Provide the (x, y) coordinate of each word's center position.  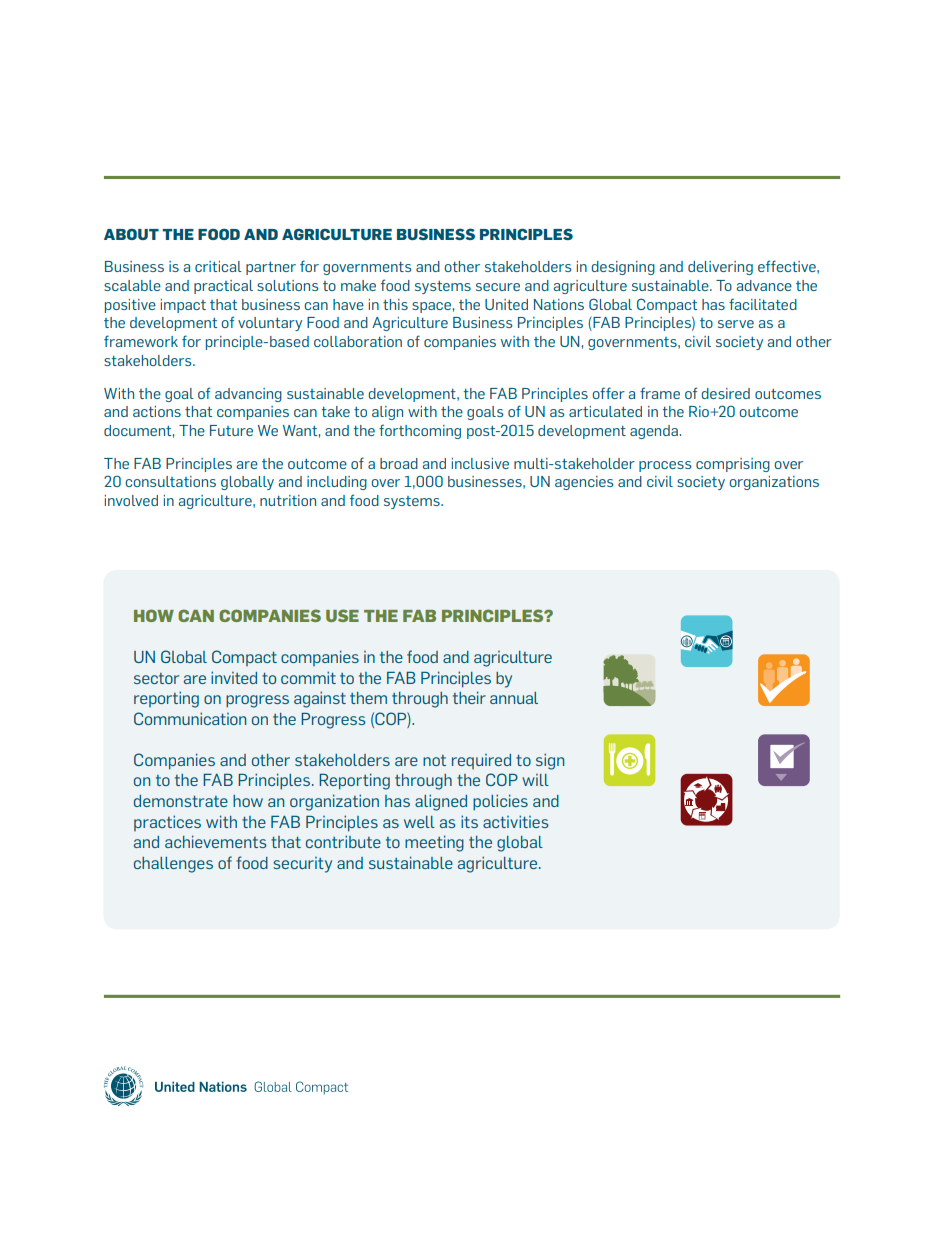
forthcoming (420, 431)
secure (498, 287)
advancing (248, 395)
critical (218, 266)
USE (342, 615)
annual (514, 698)
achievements (216, 841)
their (469, 697)
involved (131, 500)
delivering (720, 268)
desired (726, 393)
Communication (190, 718)
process (665, 466)
